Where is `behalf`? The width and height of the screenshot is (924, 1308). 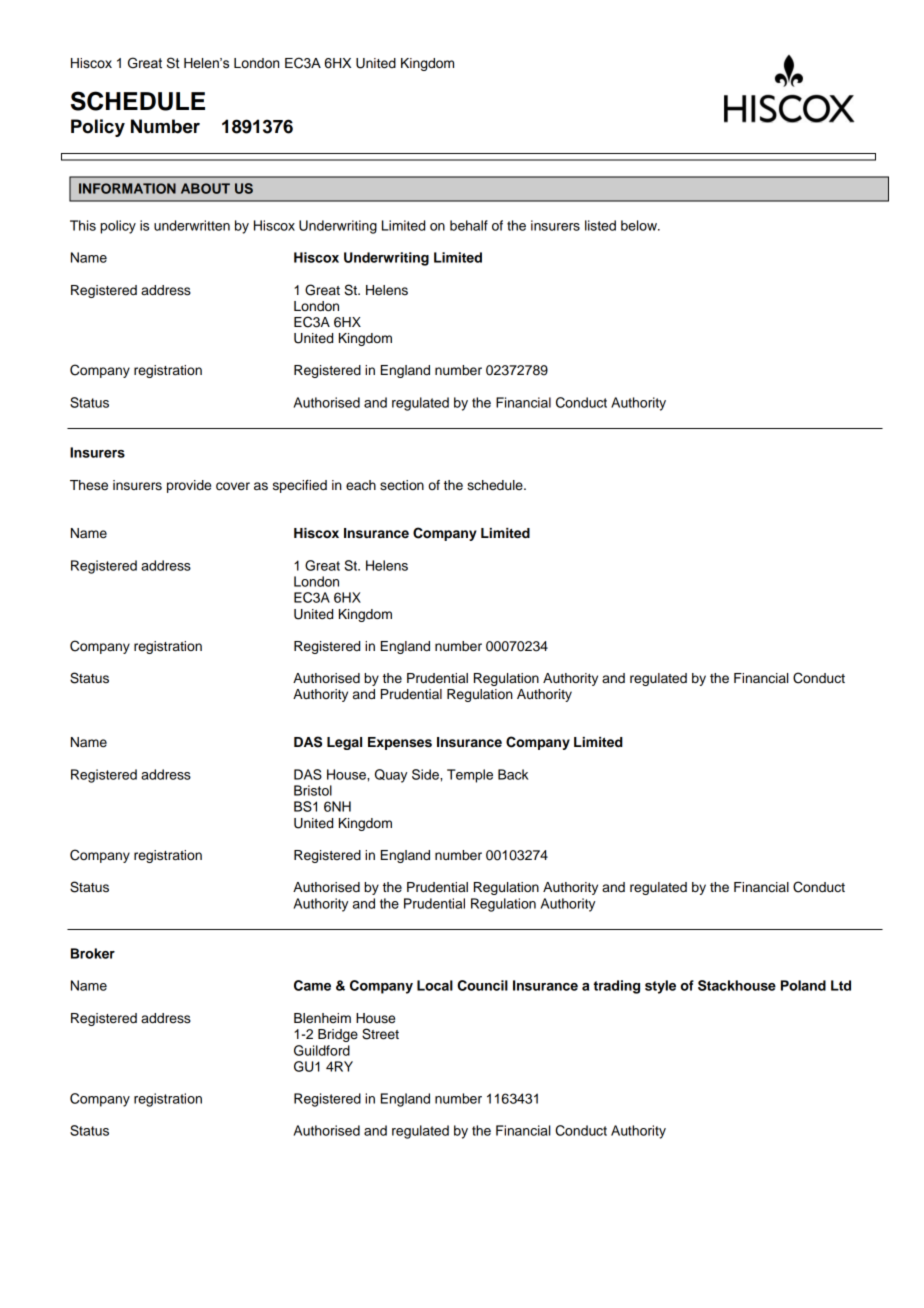 behalf is located at coordinates (469, 225).
